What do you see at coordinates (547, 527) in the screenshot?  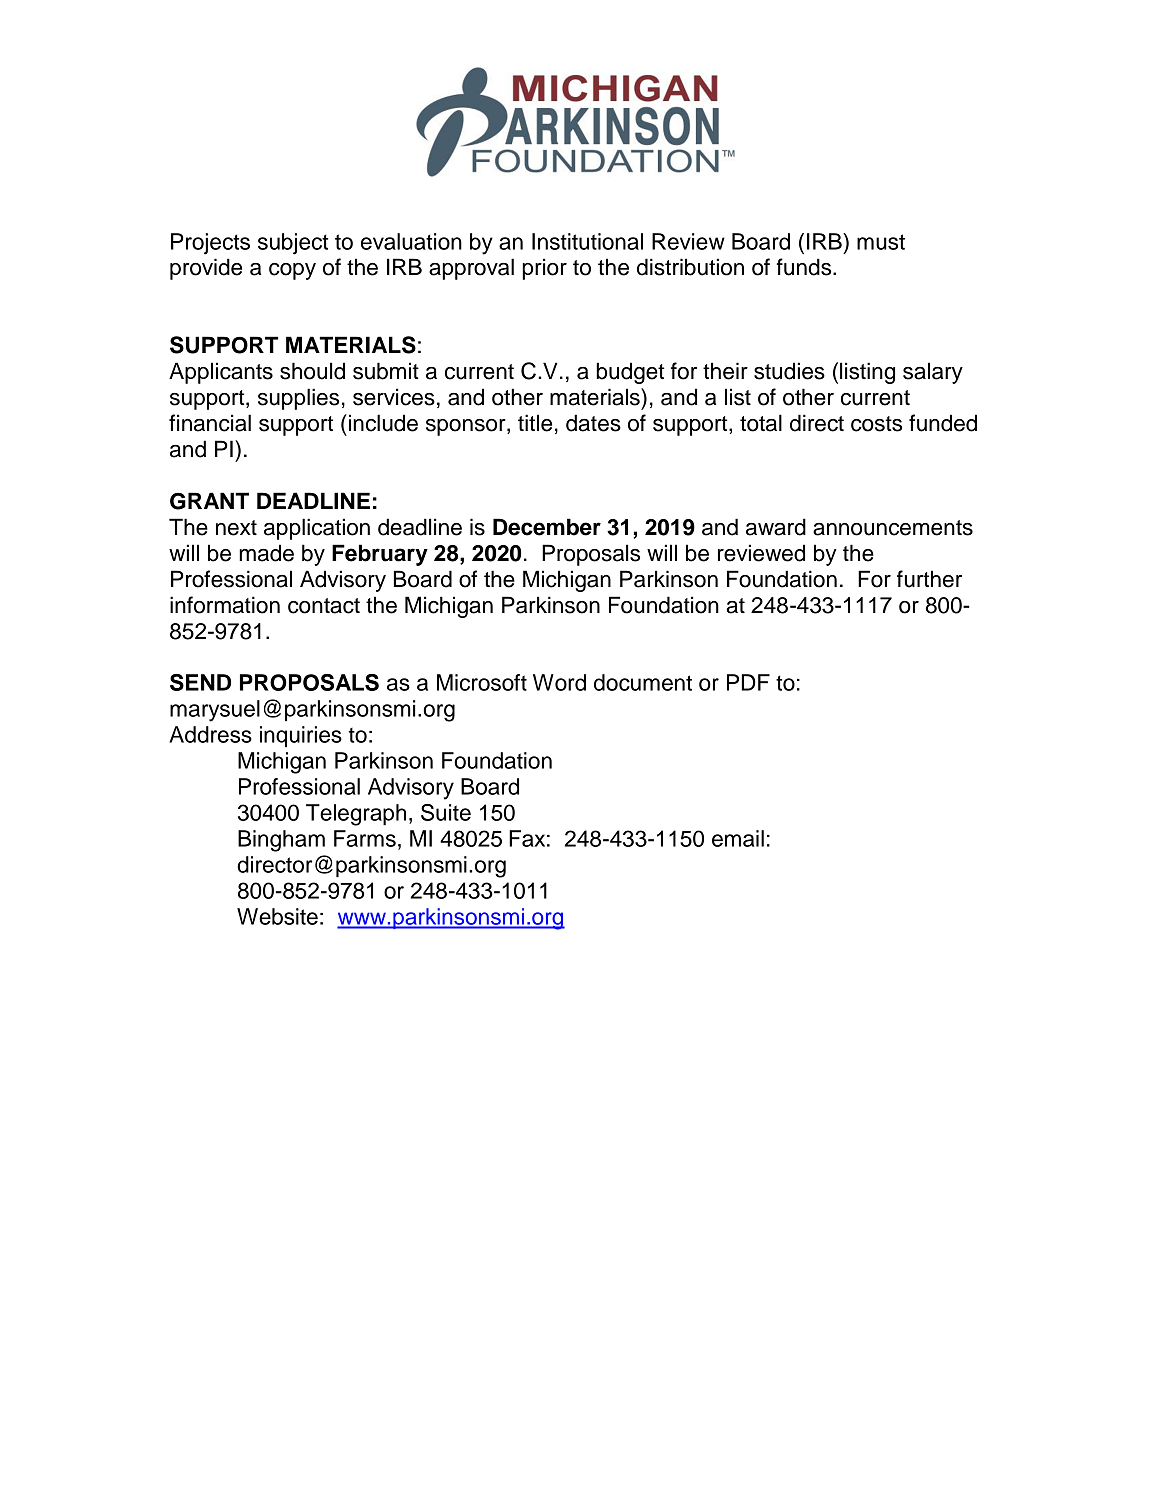 I see `December` at bounding box center [547, 527].
